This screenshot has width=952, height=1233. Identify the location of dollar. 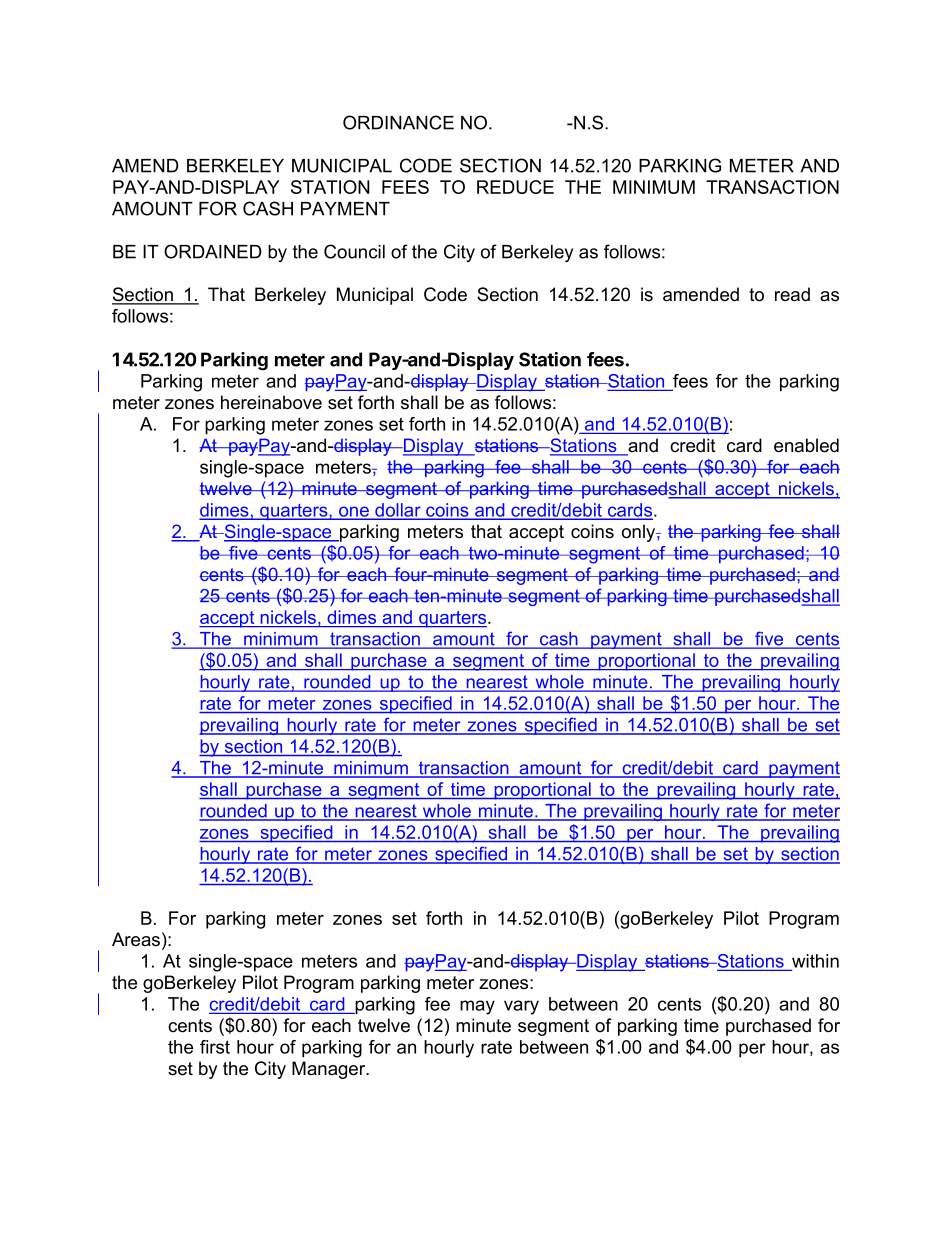
(398, 511).
